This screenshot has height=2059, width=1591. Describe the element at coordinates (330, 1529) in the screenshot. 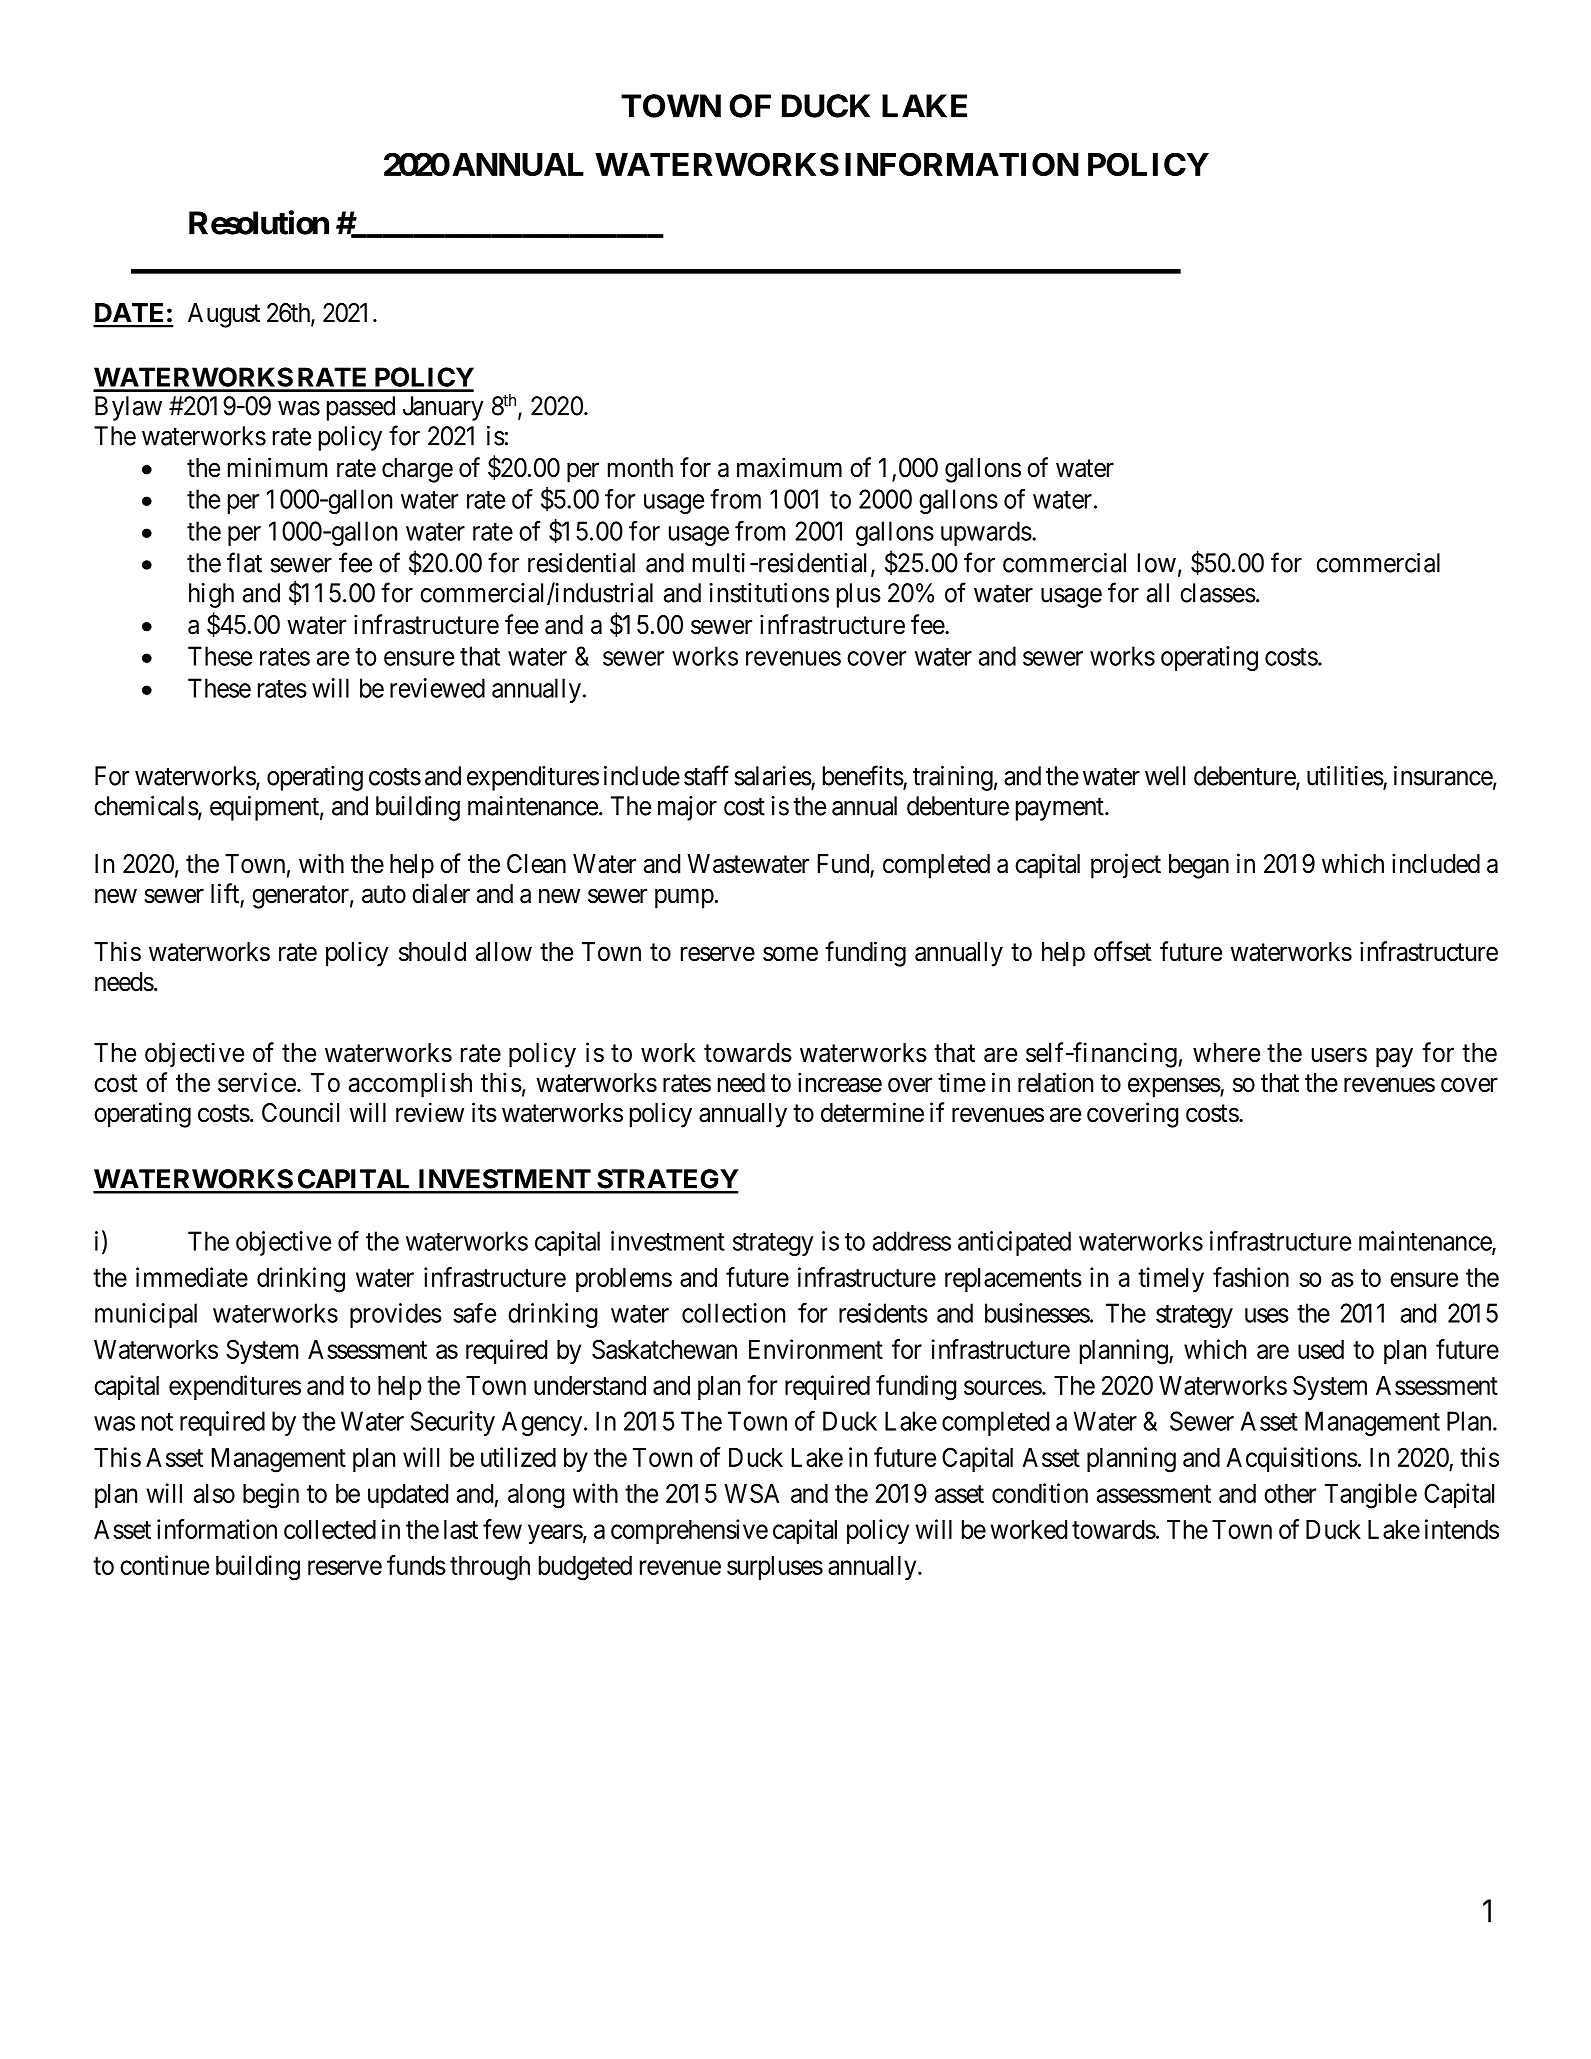

I see `collected` at that location.
